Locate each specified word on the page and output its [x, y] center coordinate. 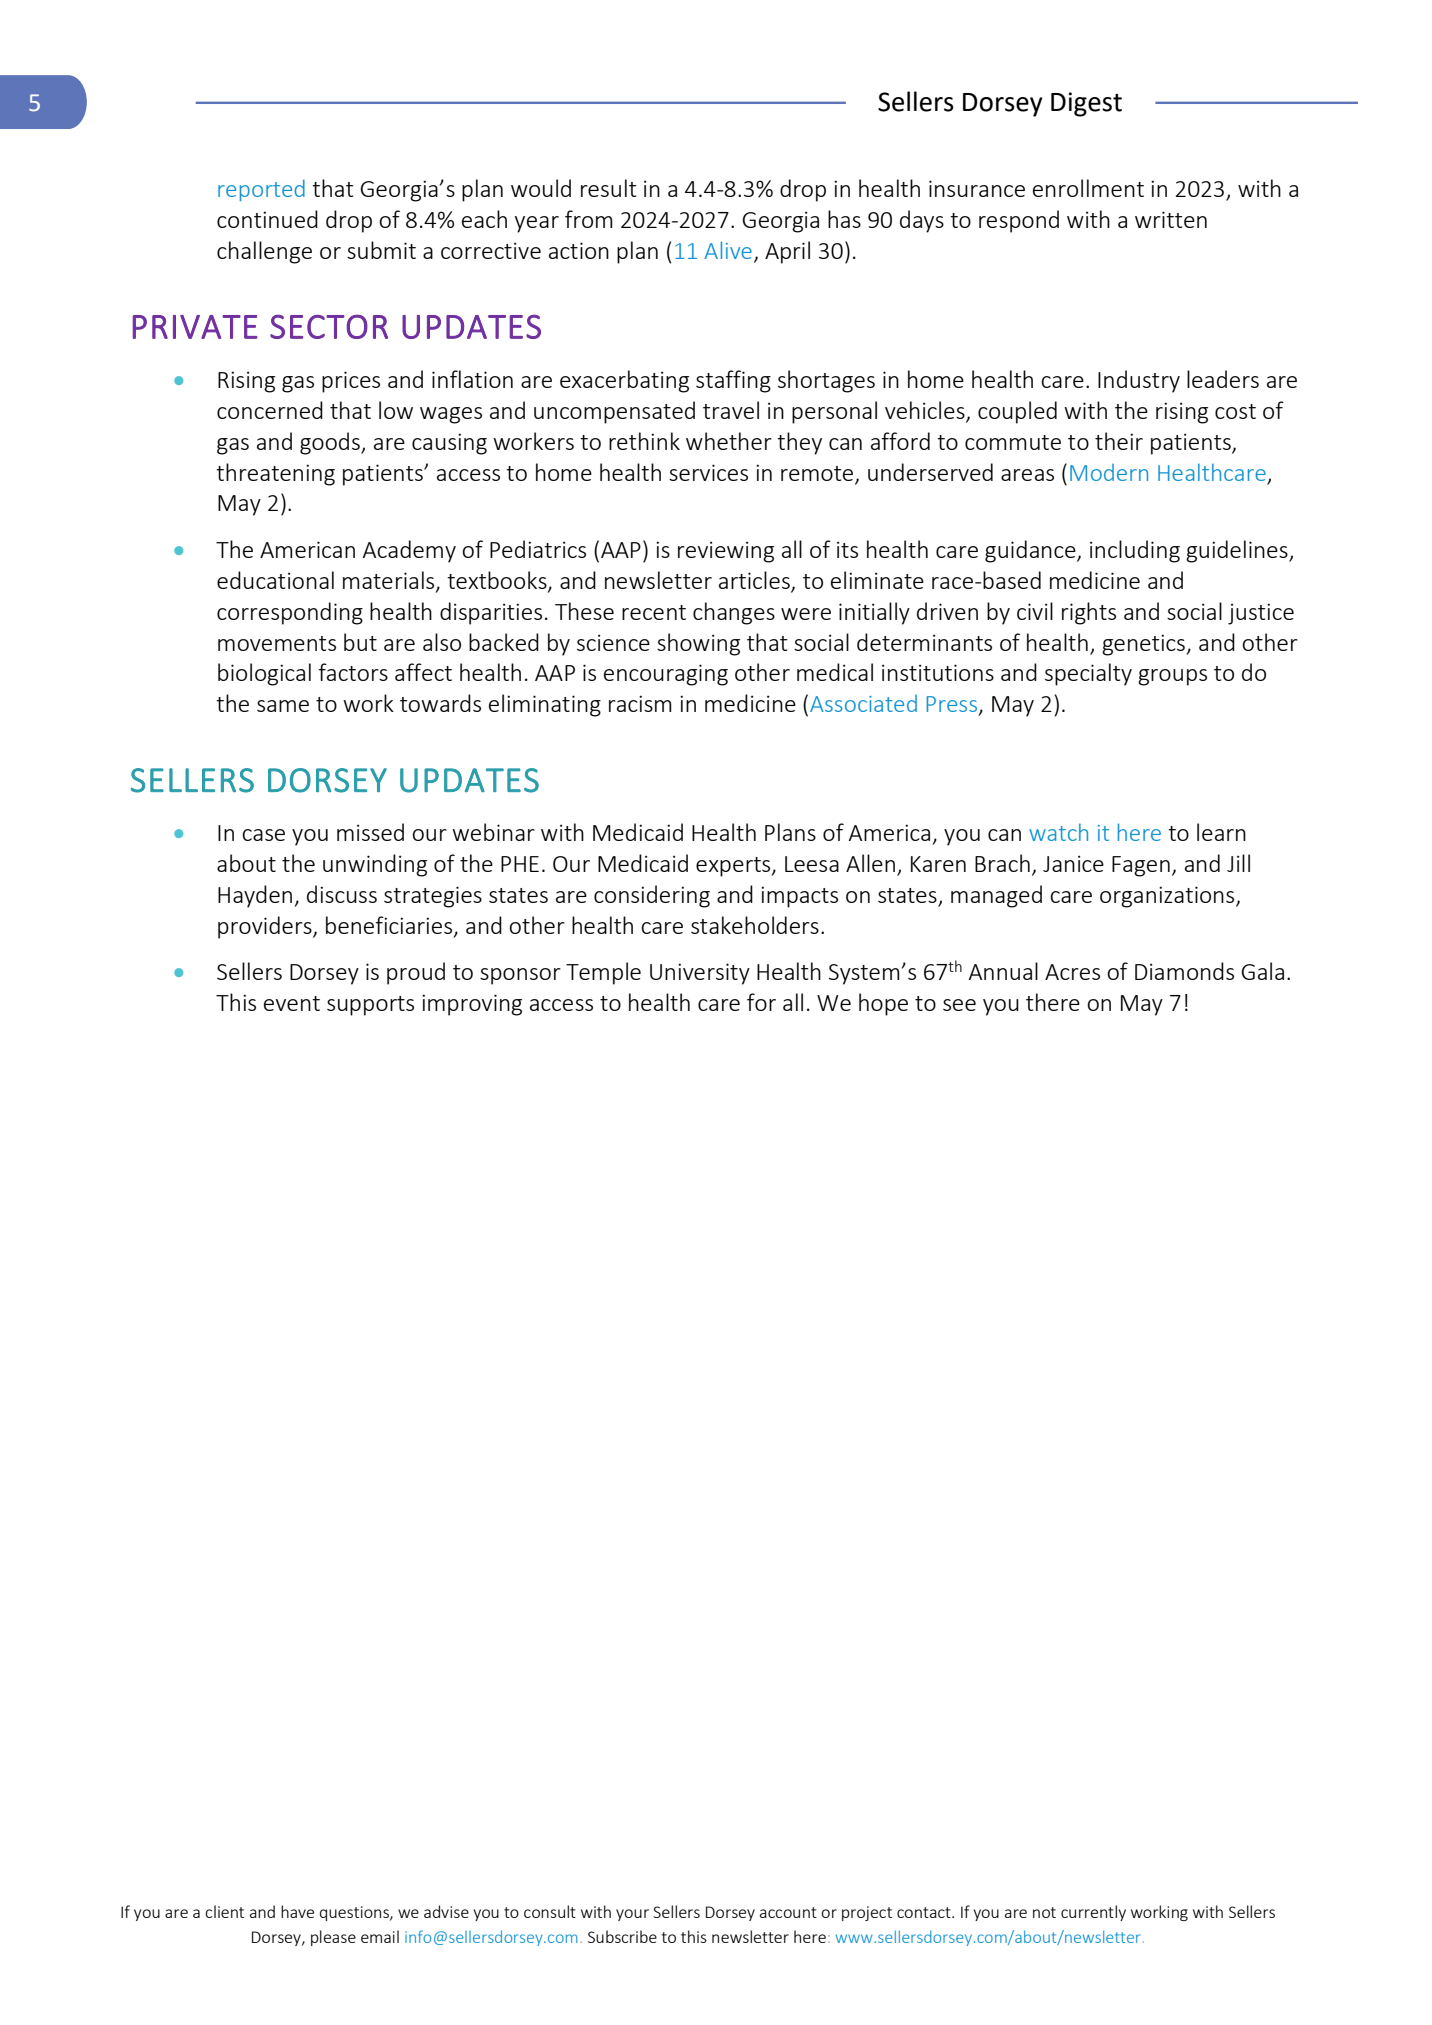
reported [261, 190]
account [788, 1912]
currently [1093, 1913]
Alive [728, 250]
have [297, 1911]
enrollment [1088, 188]
